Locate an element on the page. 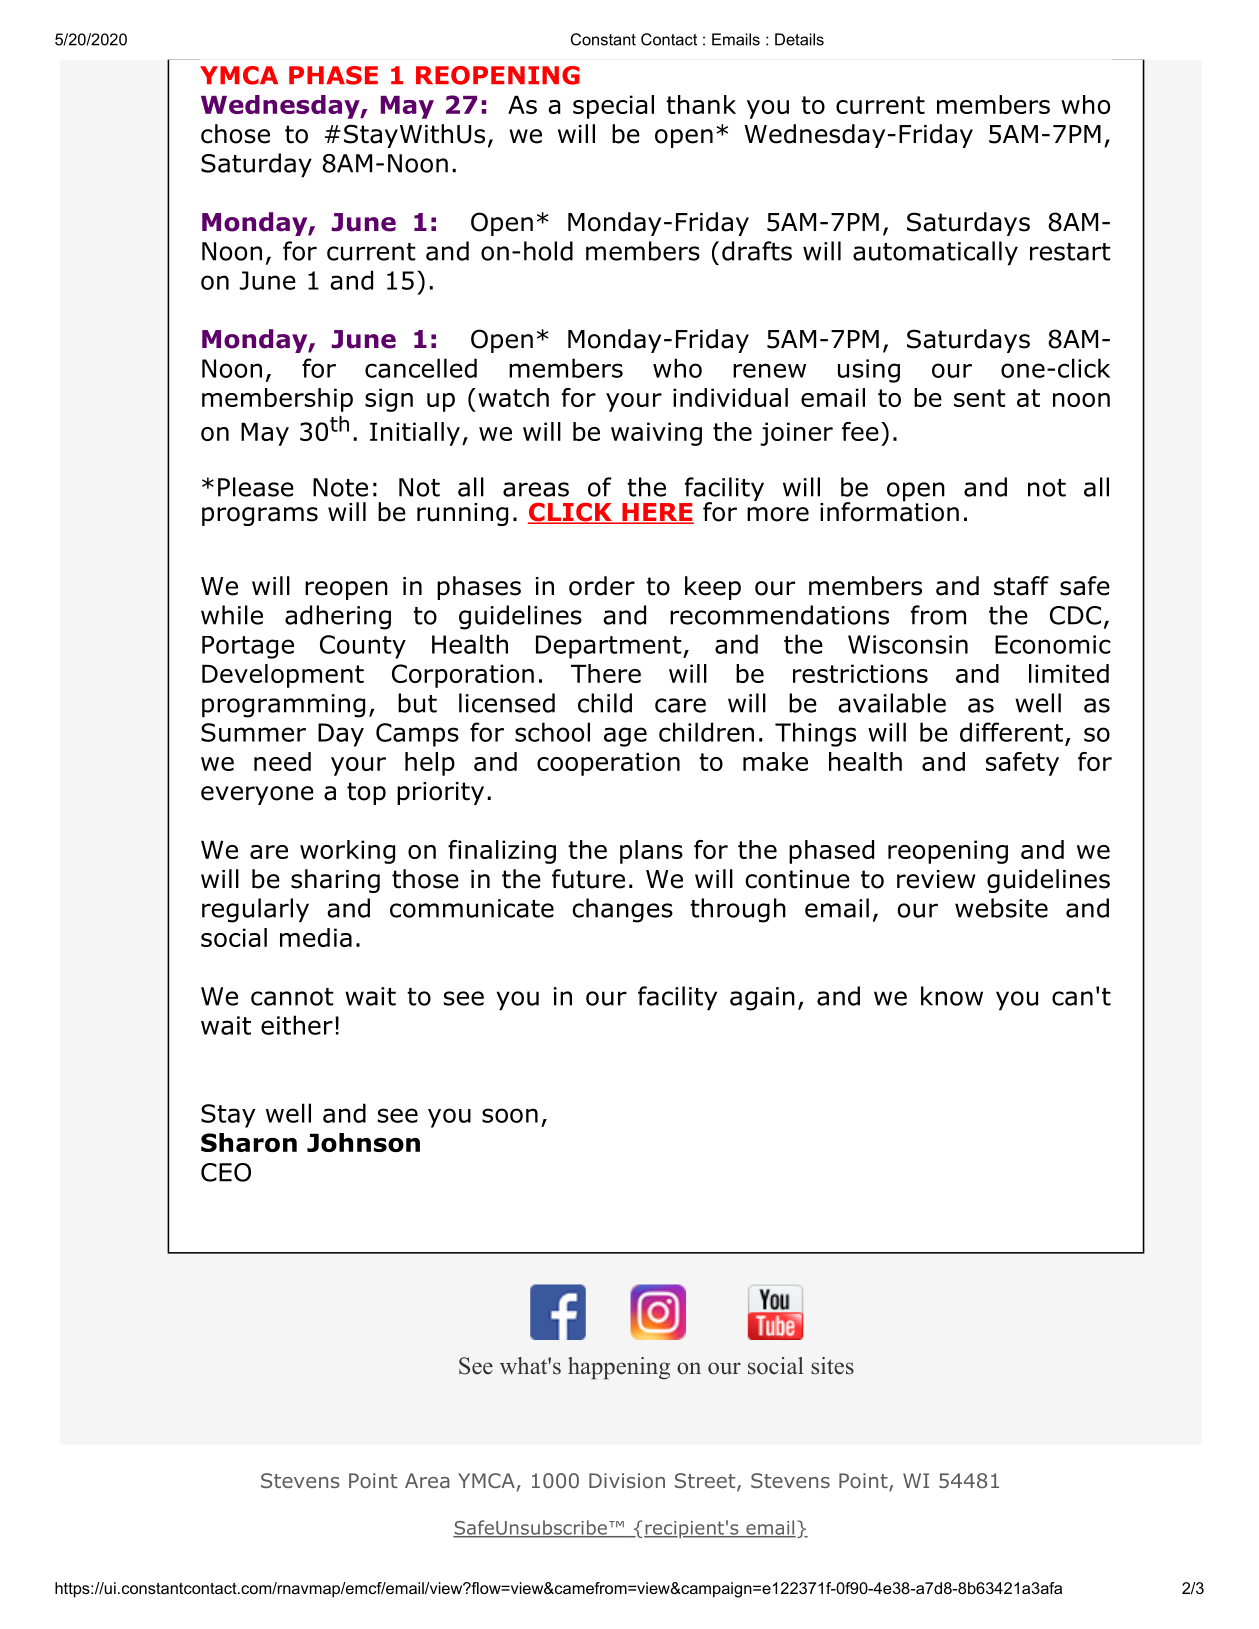 The height and width of the document is (1629, 1259). Note is located at coordinates (340, 487).
